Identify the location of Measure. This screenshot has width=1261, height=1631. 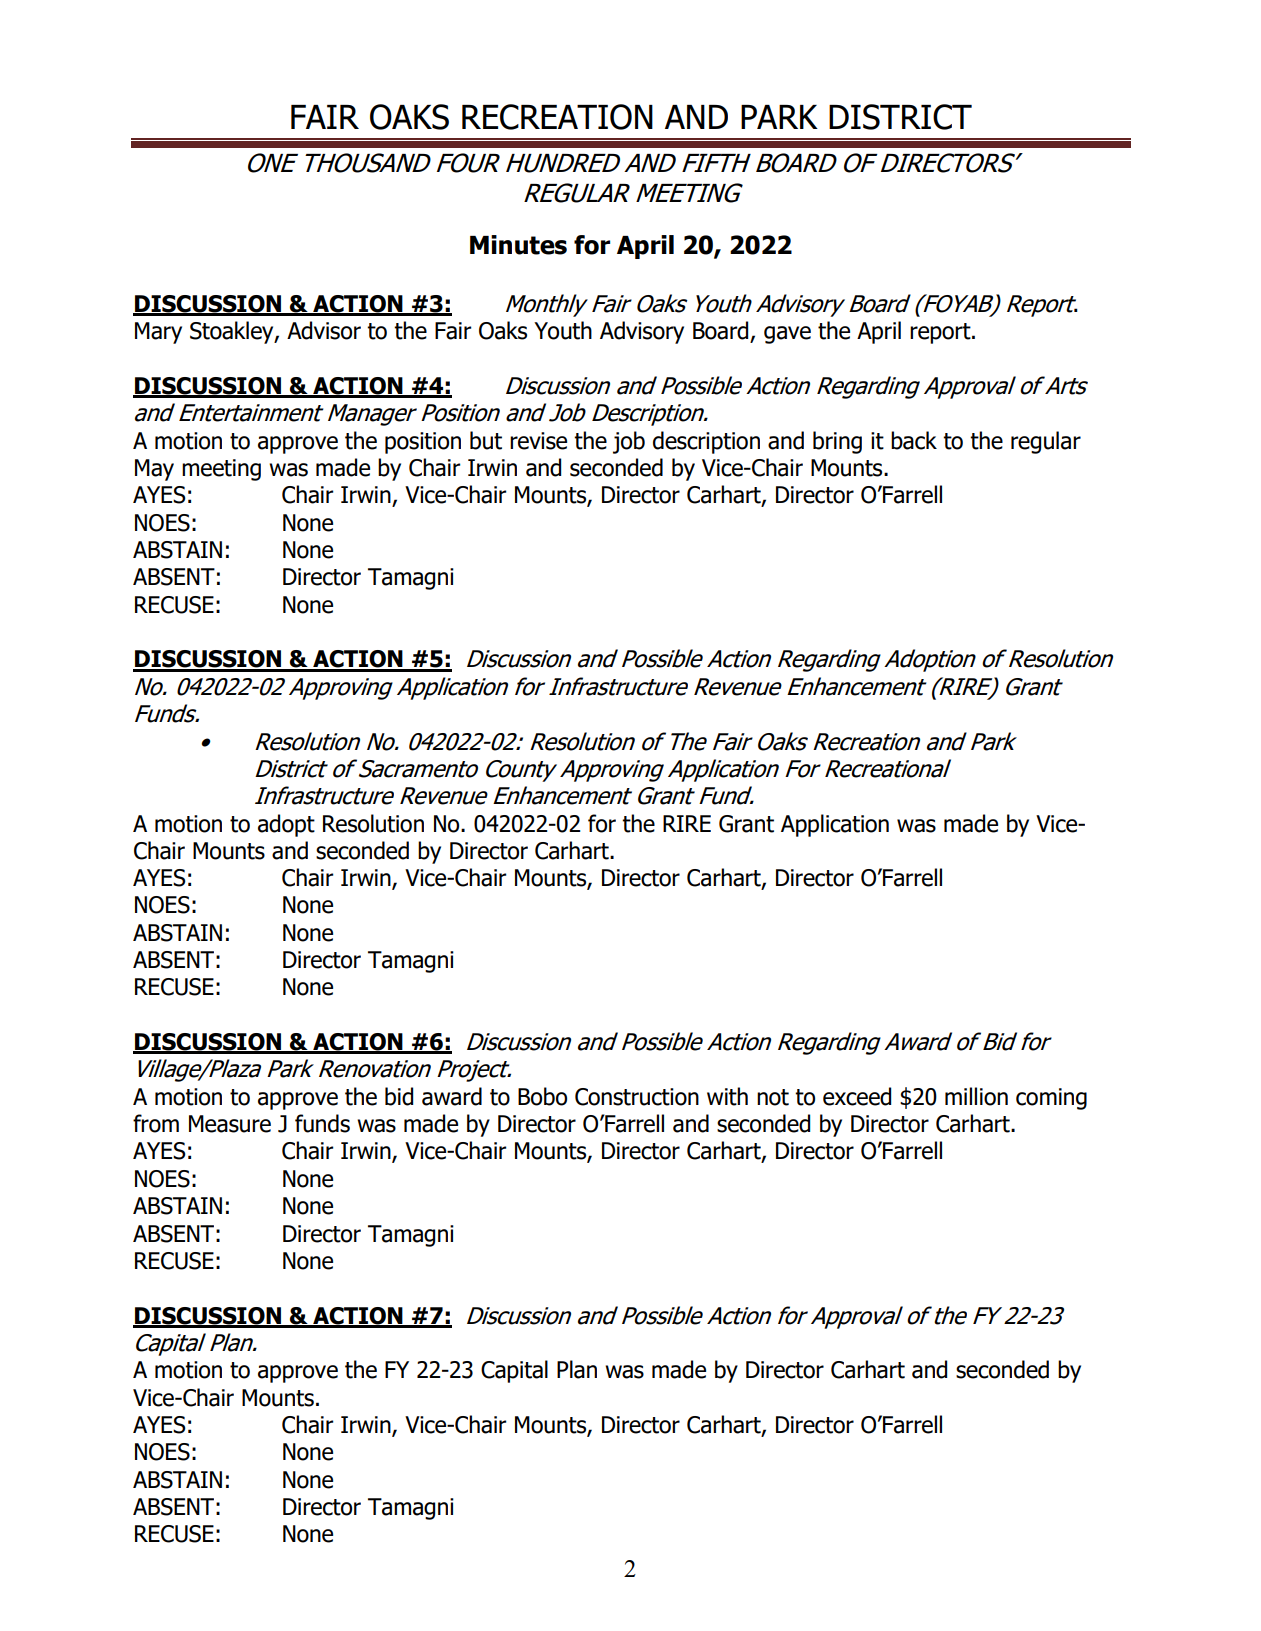
(230, 1124).
